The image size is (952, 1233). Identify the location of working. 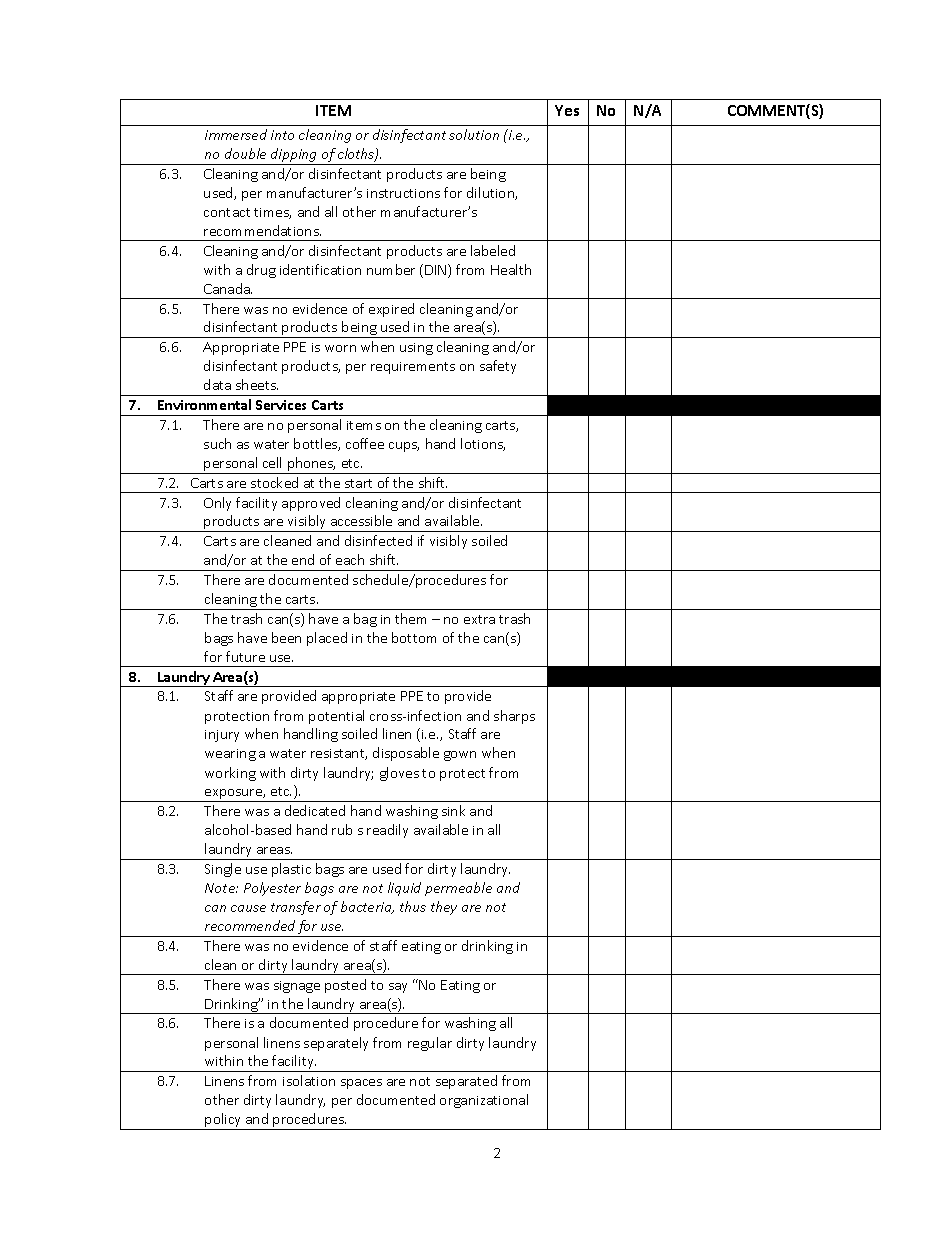
(230, 774).
